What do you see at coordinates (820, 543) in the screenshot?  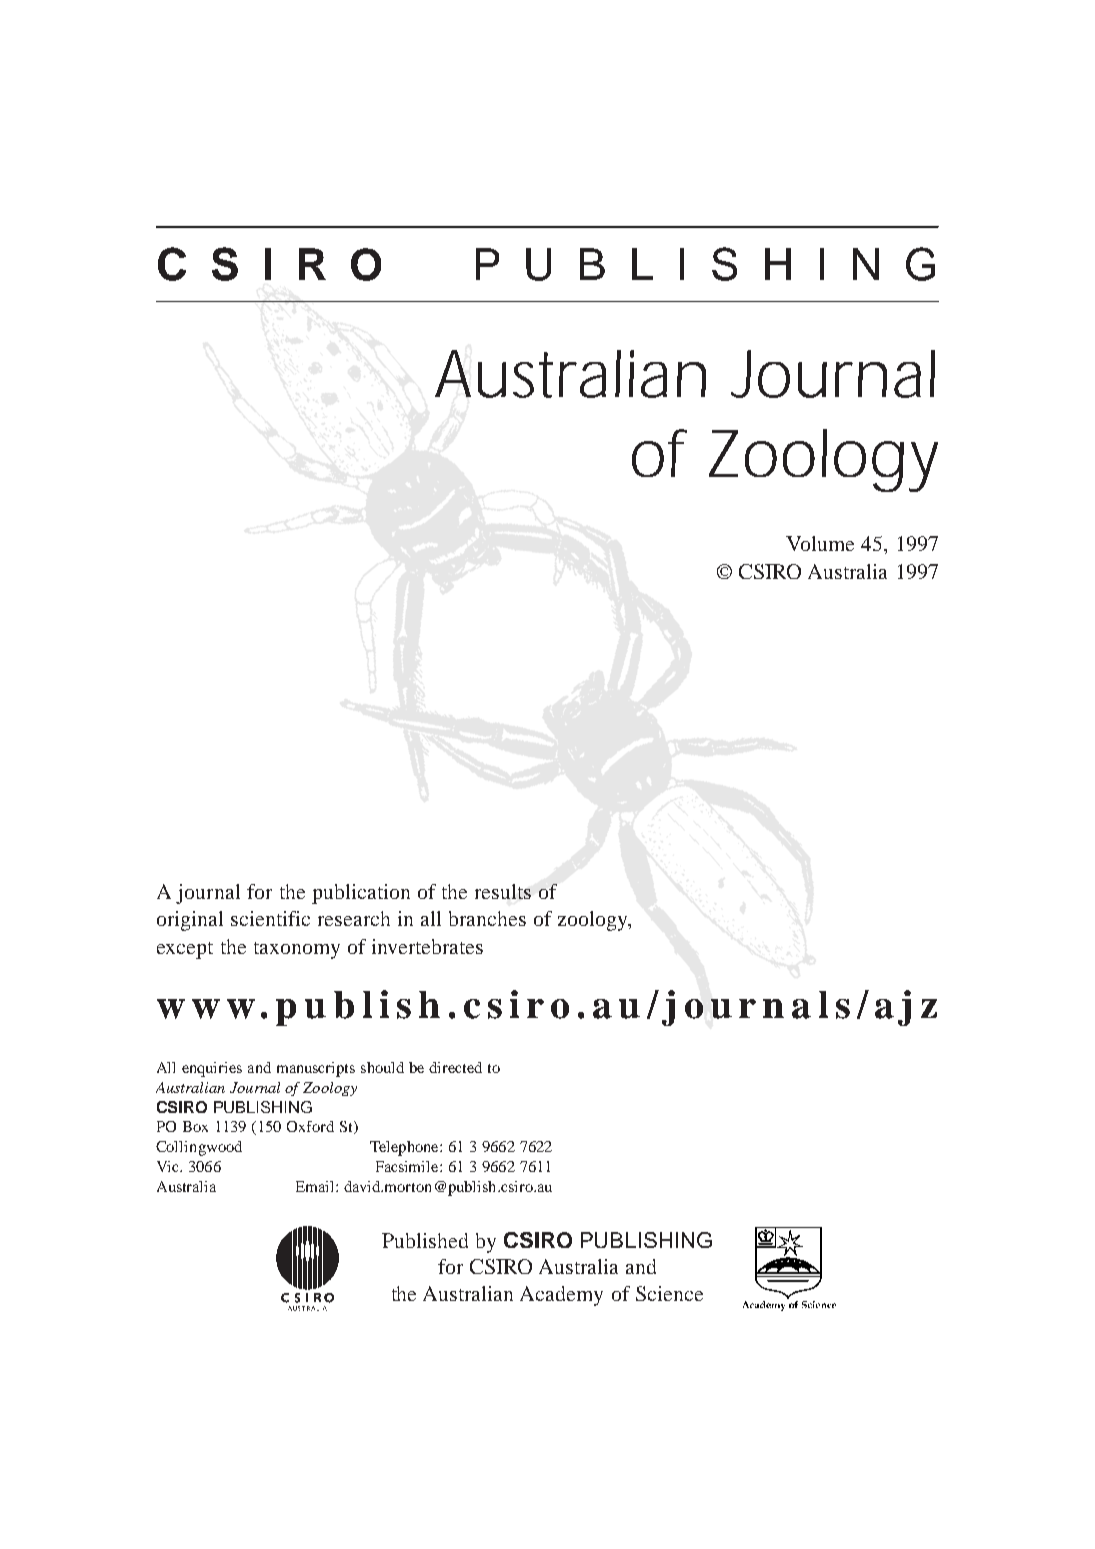 I see `Volume` at bounding box center [820, 543].
